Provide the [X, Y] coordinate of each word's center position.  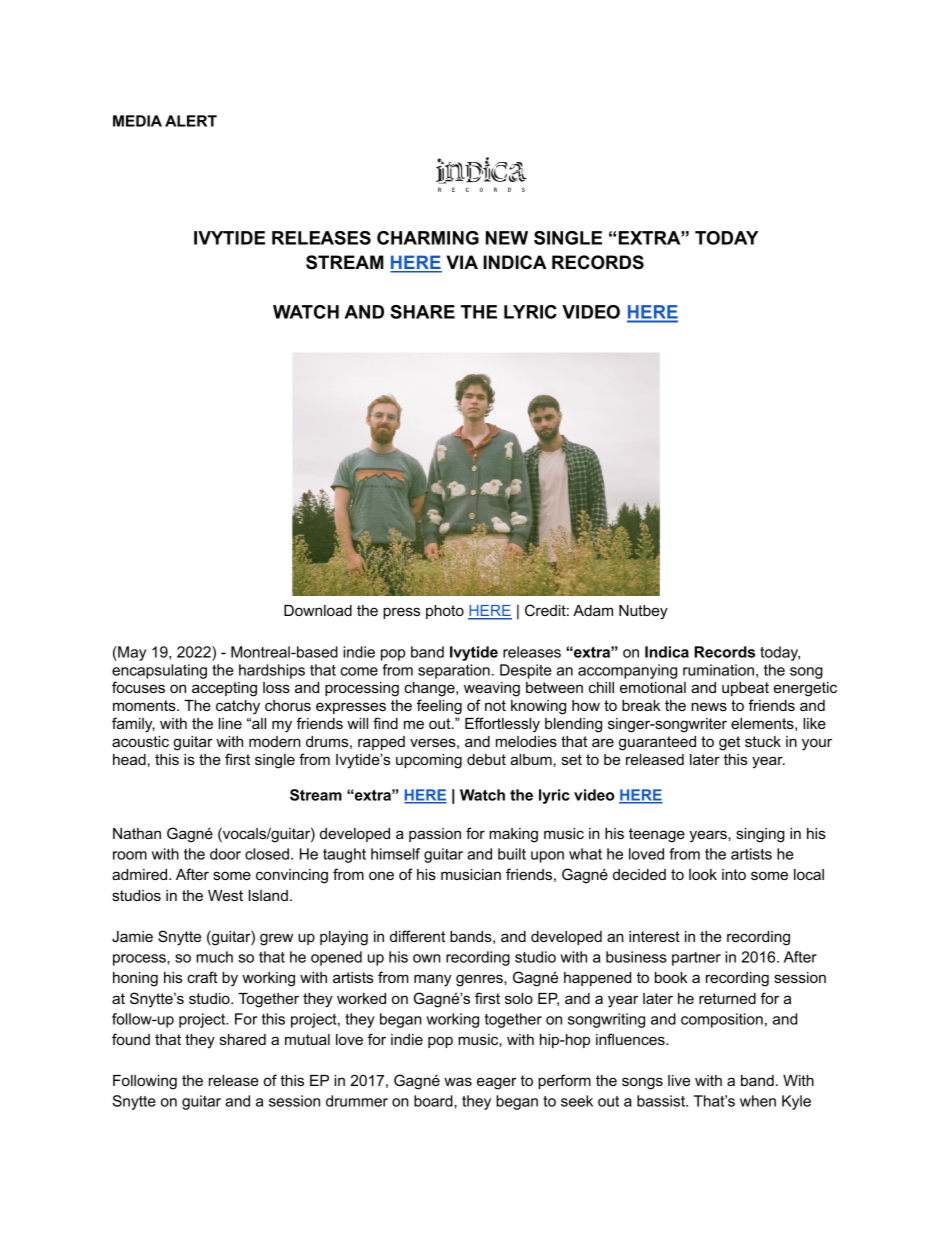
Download [318, 610]
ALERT [191, 121]
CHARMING [428, 238]
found [131, 1039]
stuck [763, 741]
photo [445, 612]
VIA [462, 262]
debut [486, 759]
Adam [593, 610]
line [230, 723]
